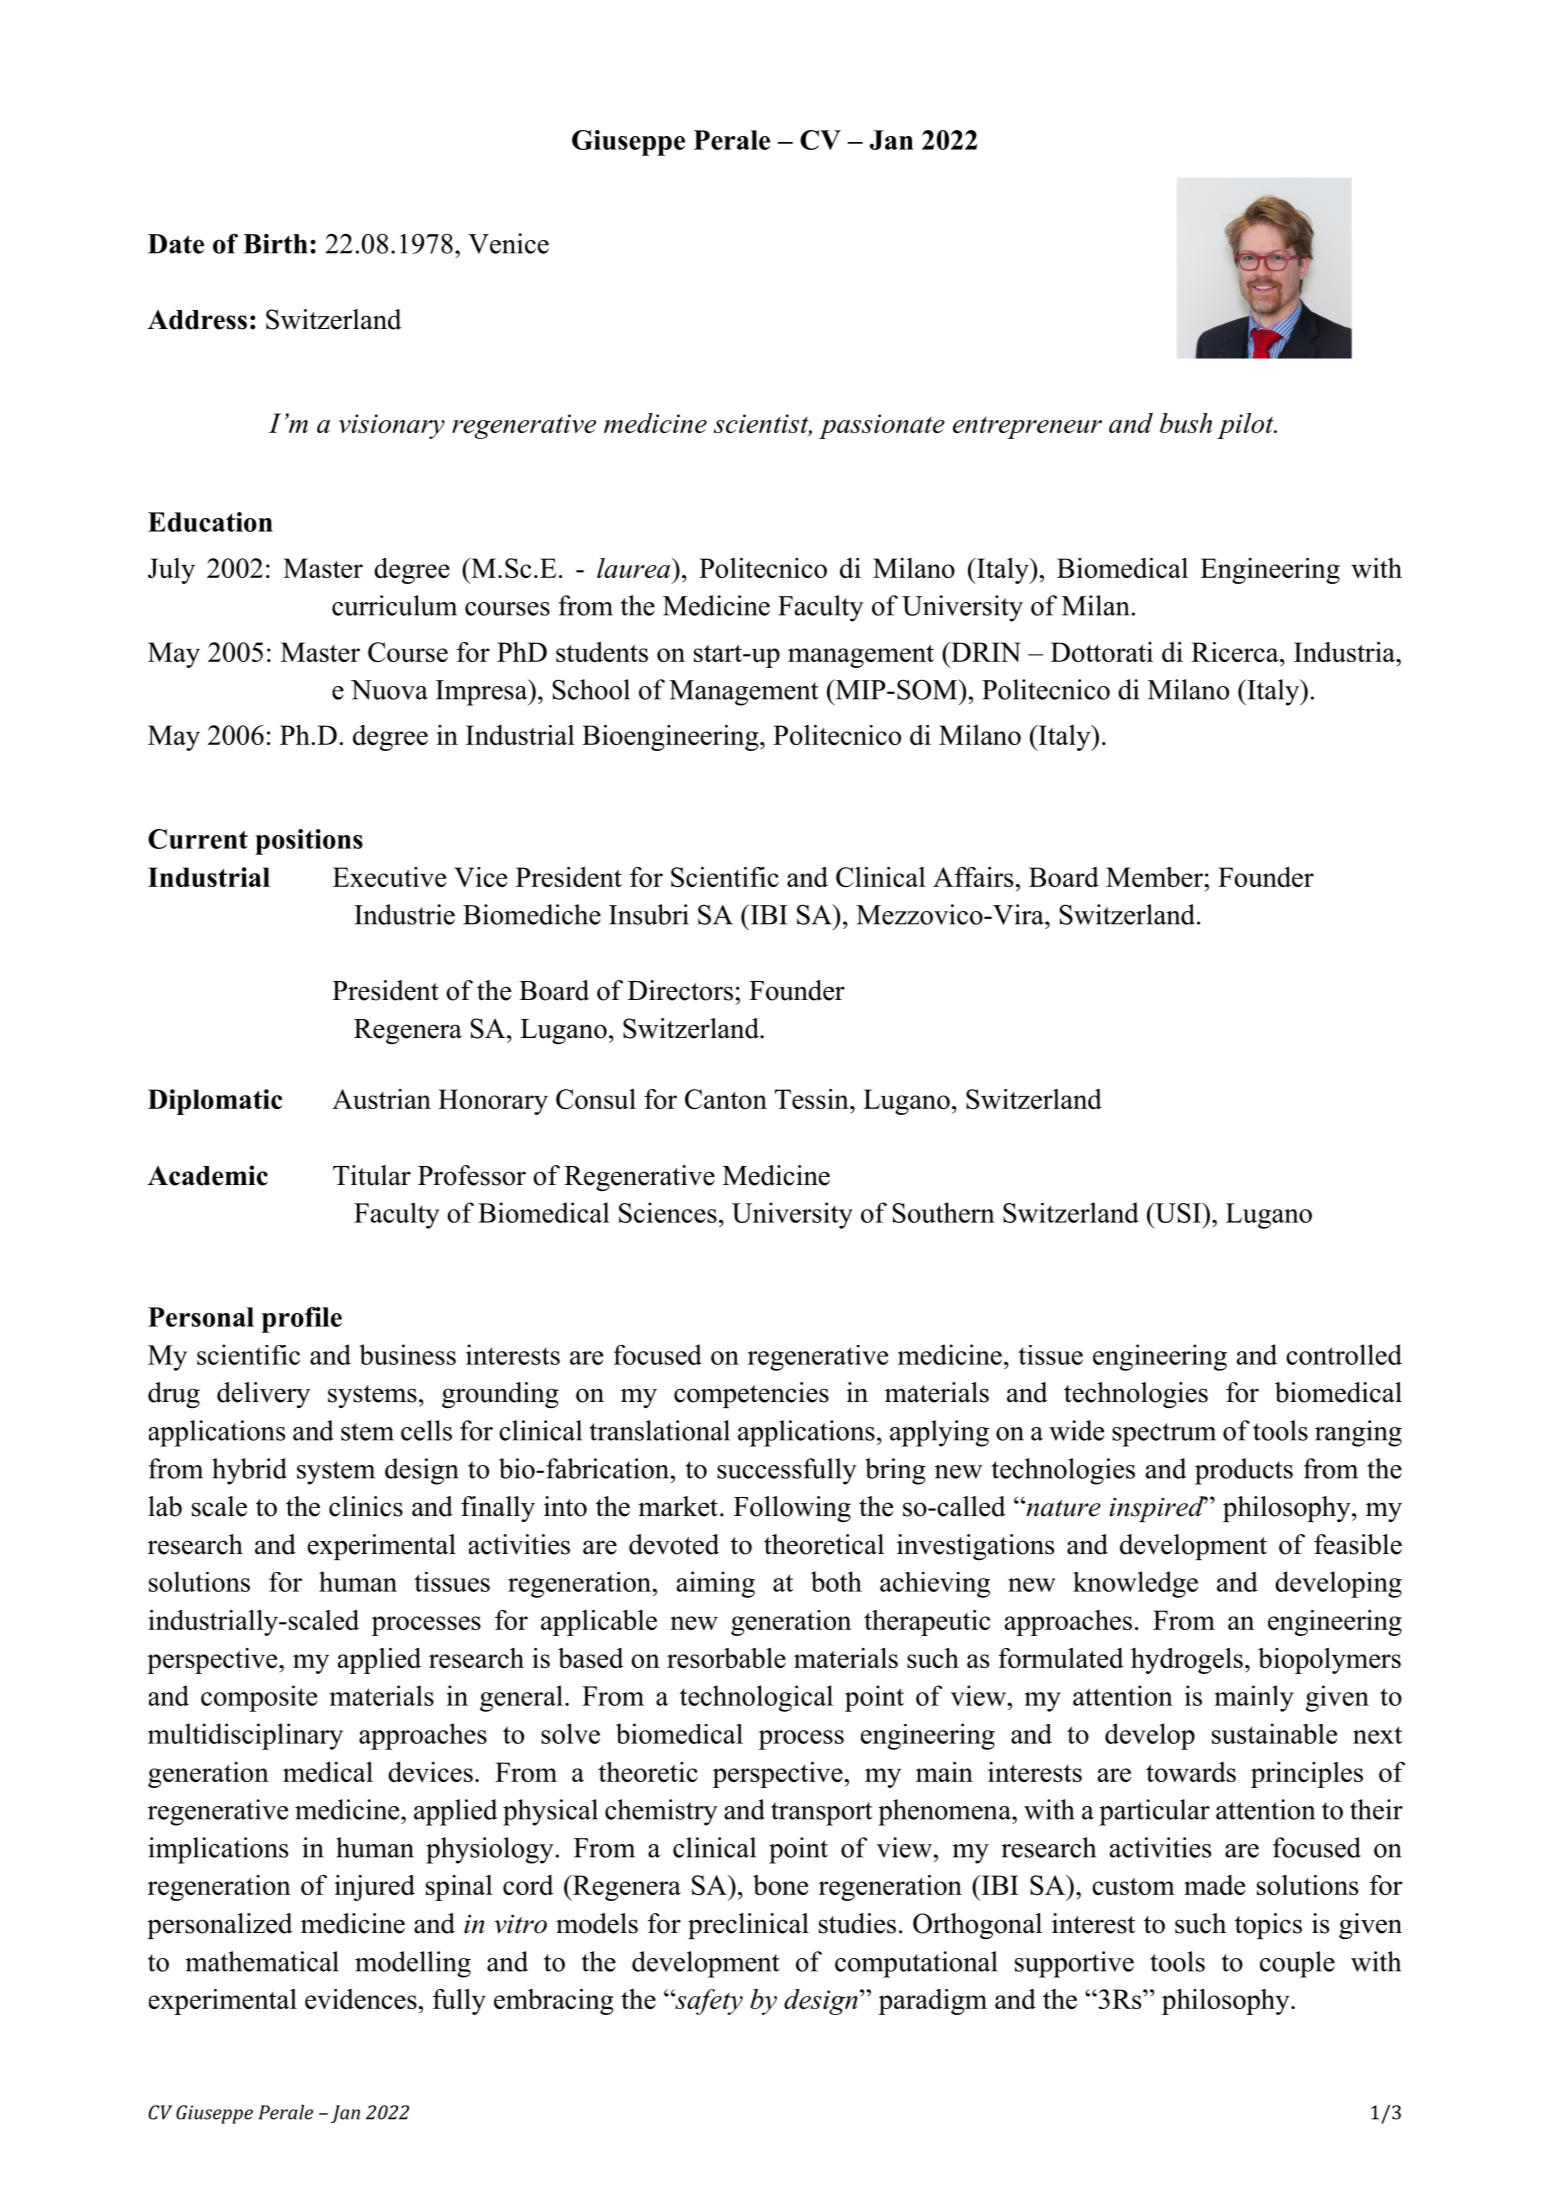  I want to click on Austrian, so click(381, 1099).
